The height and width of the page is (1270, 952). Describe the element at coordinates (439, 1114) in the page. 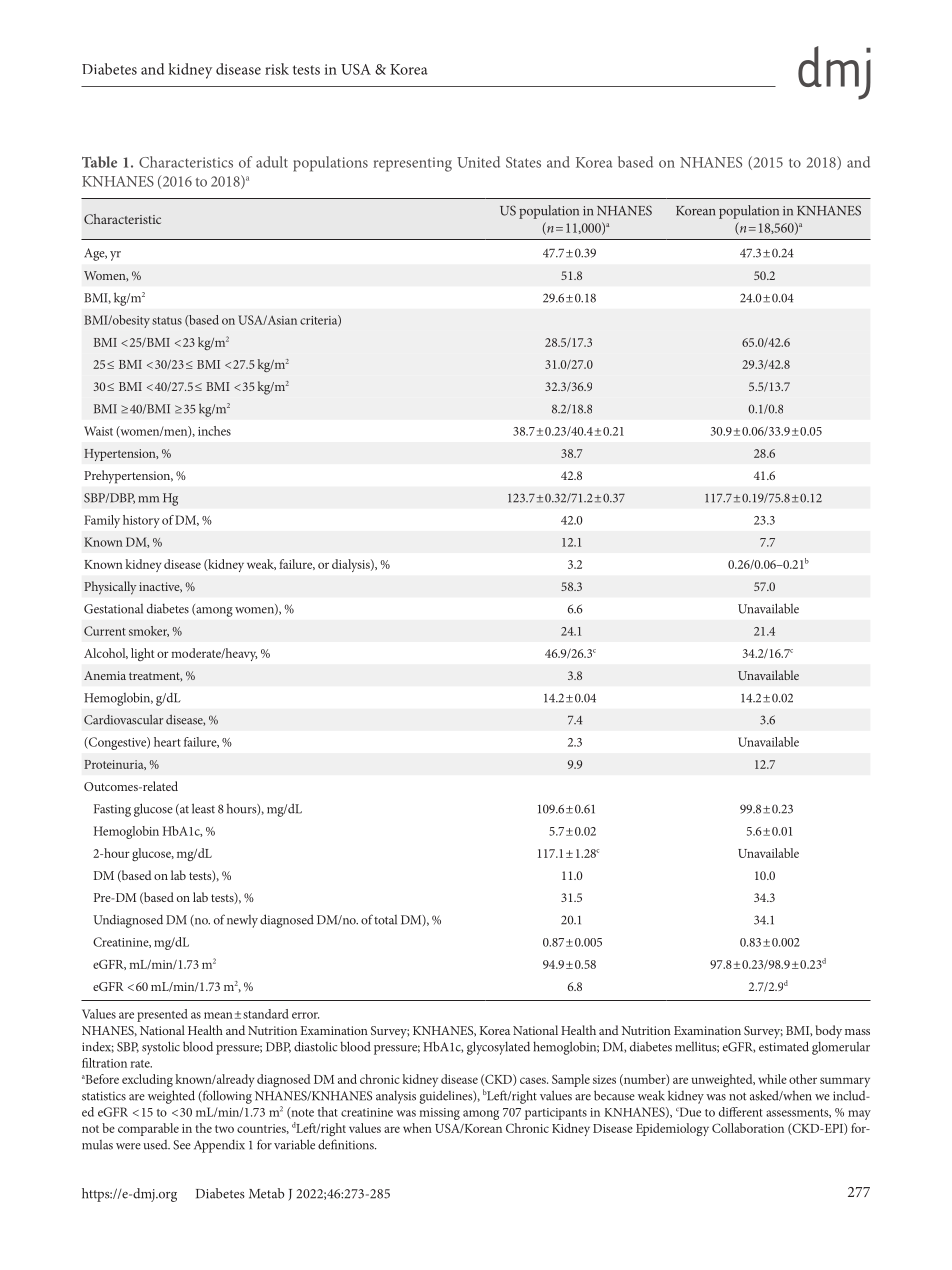

I see `missing` at that location.
